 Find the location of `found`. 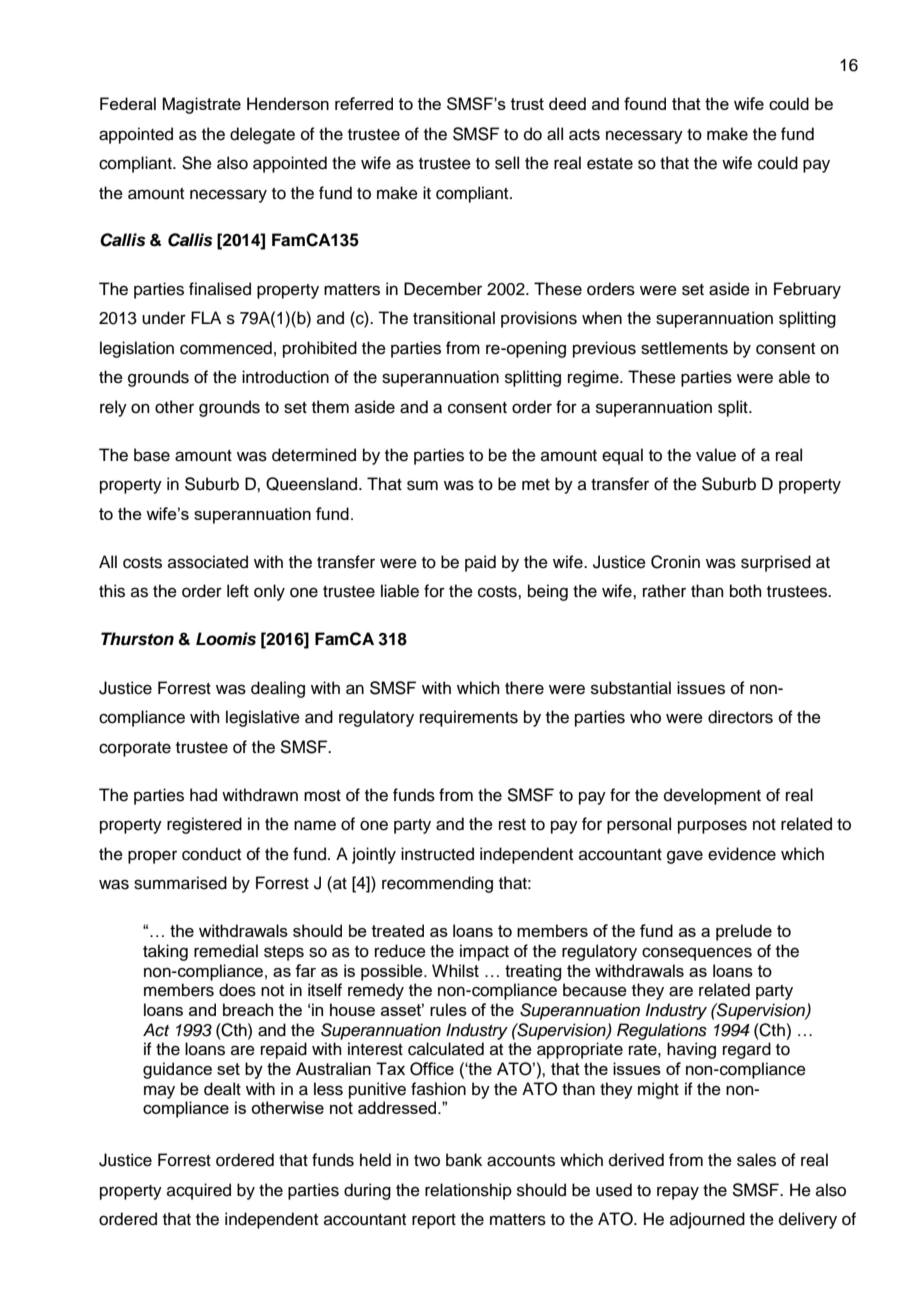

found is located at coordinates (645, 103).
